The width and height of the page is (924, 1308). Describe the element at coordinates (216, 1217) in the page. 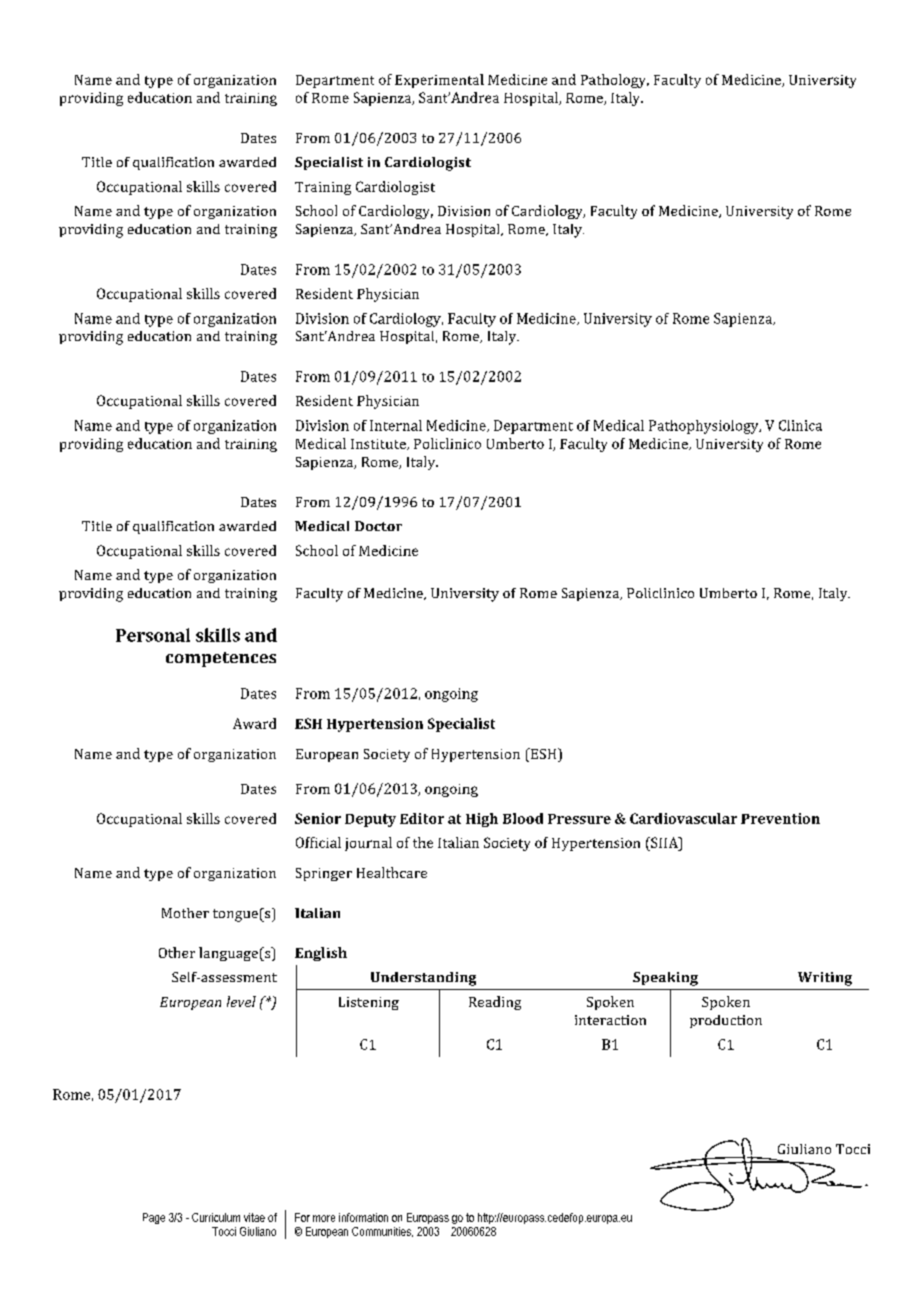

I see `Curriculum` at that location.
